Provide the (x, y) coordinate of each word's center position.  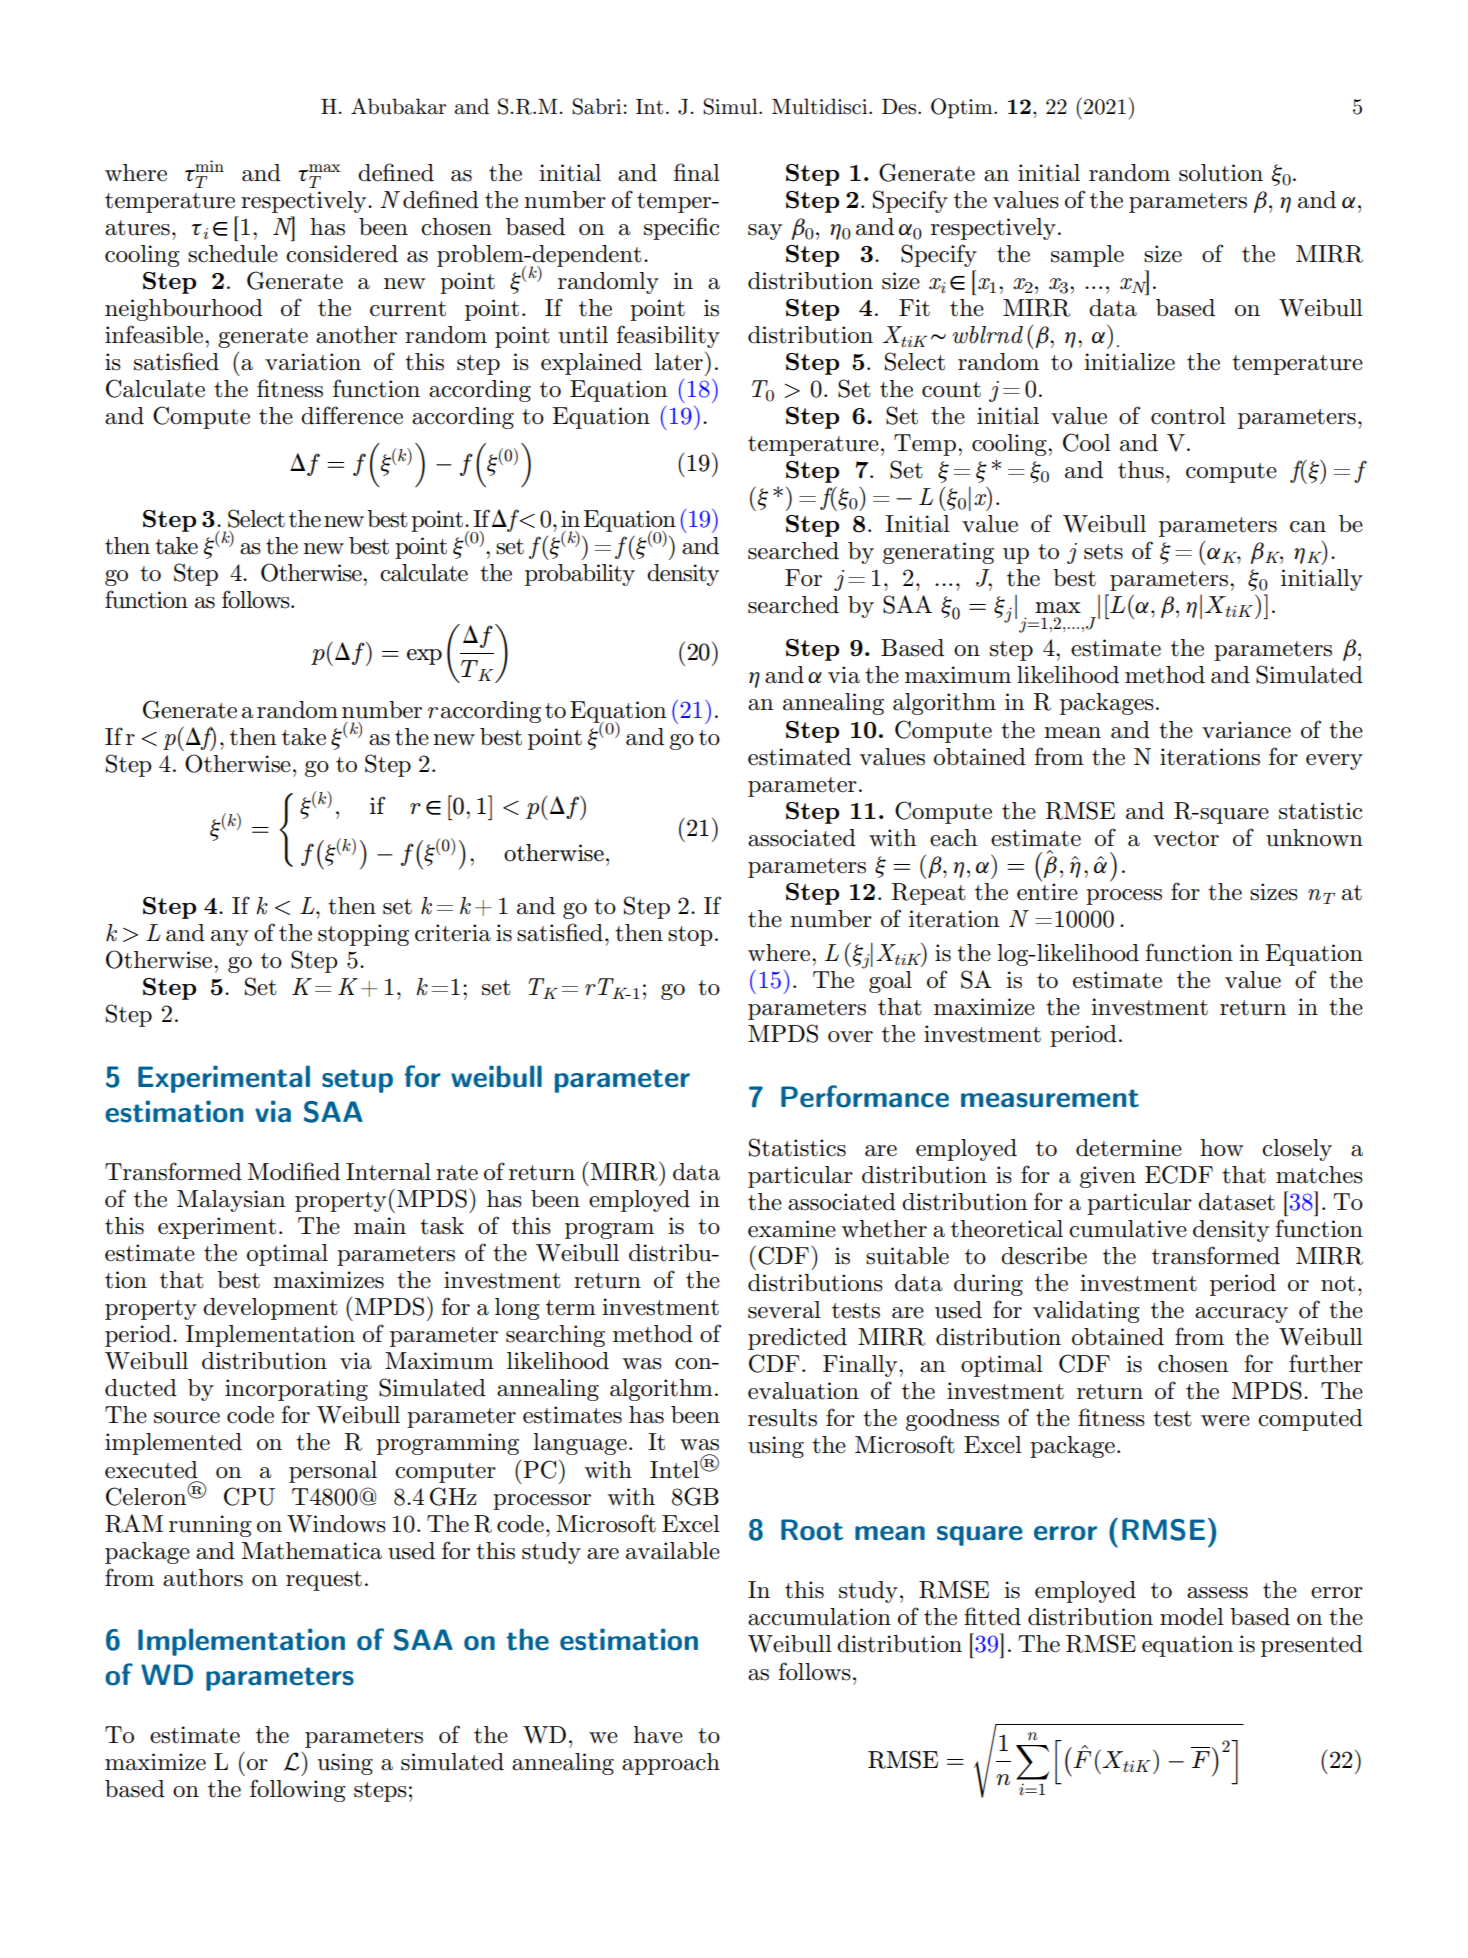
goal (890, 982)
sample (1087, 256)
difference (352, 415)
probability (580, 575)
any (230, 938)
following (297, 1790)
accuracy (1241, 1315)
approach (671, 1764)
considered (342, 254)
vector (1186, 839)
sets (1103, 552)
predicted (797, 1339)
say (765, 232)
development (270, 1309)
